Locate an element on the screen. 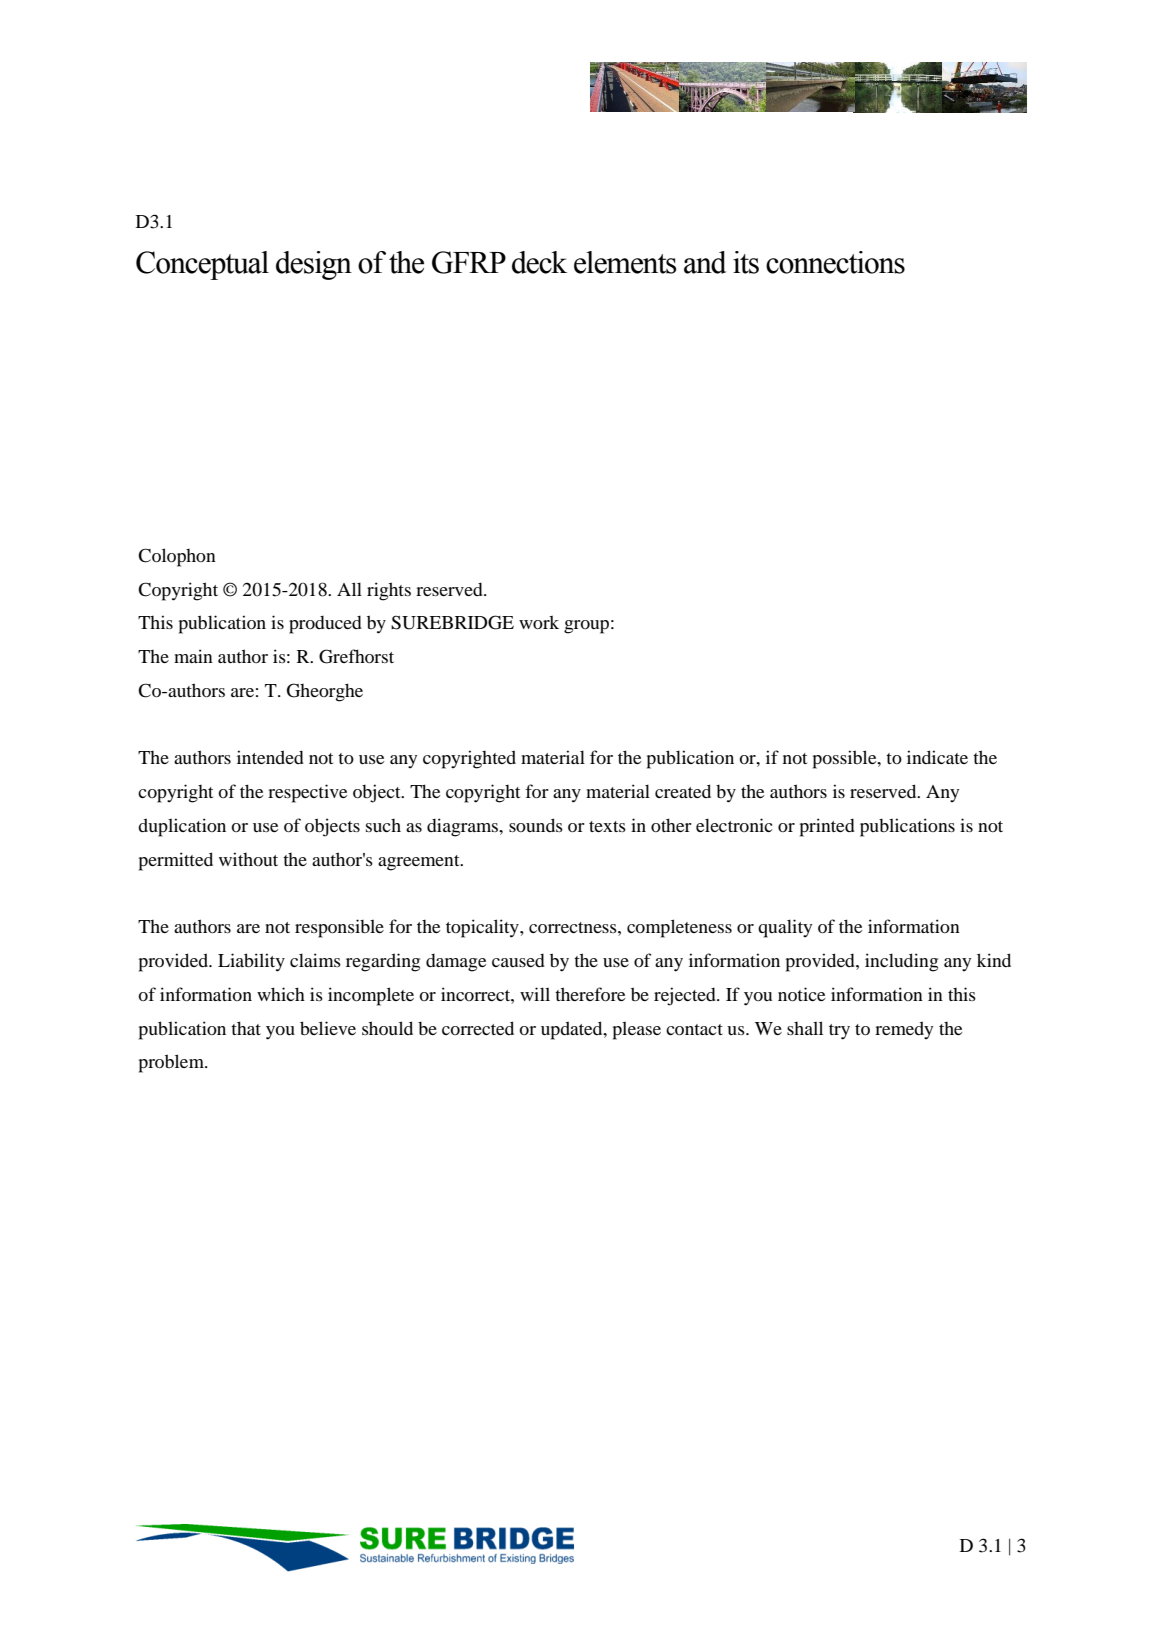 The width and height of the screenshot is (1165, 1648). remedy is located at coordinates (904, 1030).
